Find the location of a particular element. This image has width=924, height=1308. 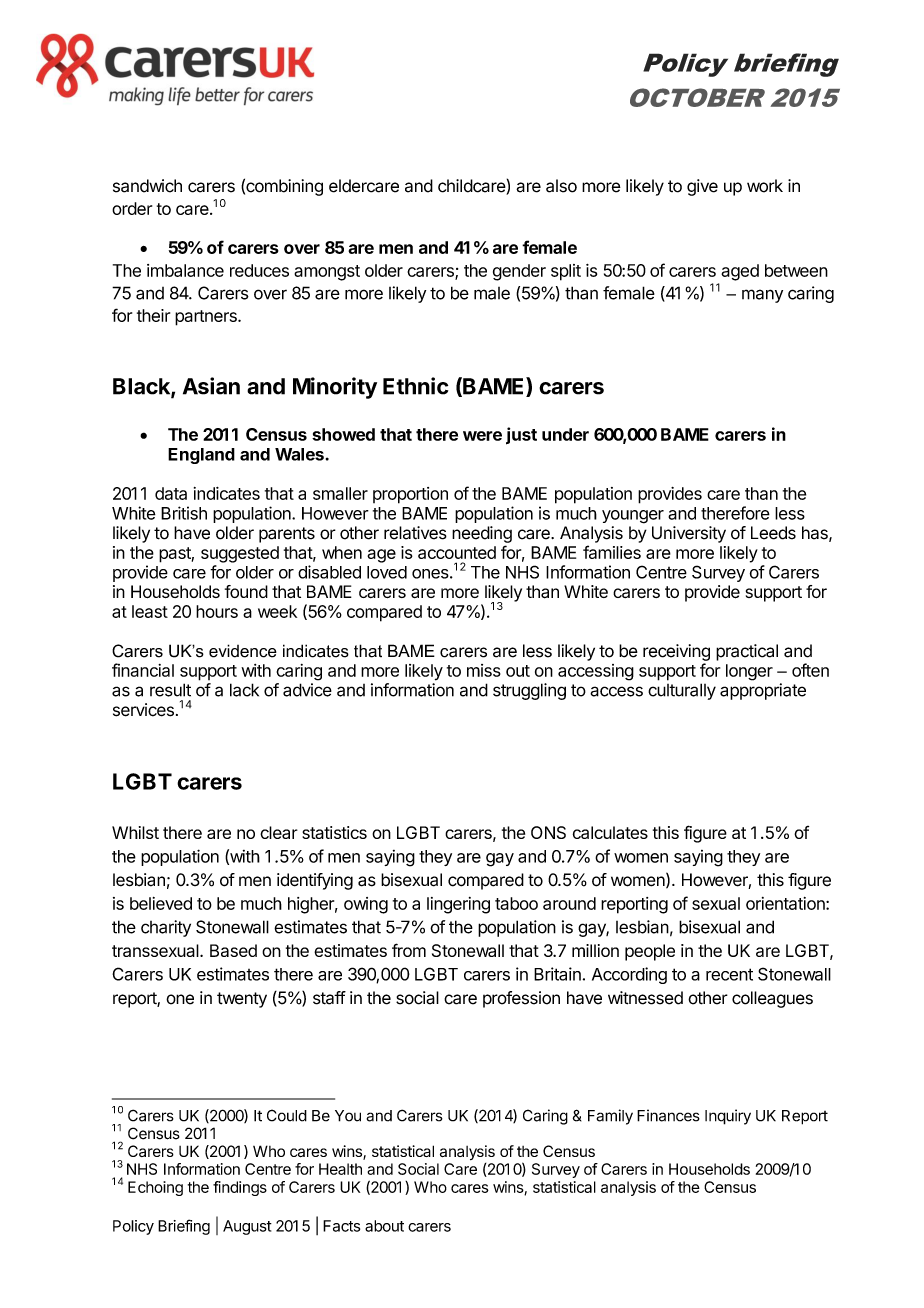

gender is located at coordinates (519, 272).
